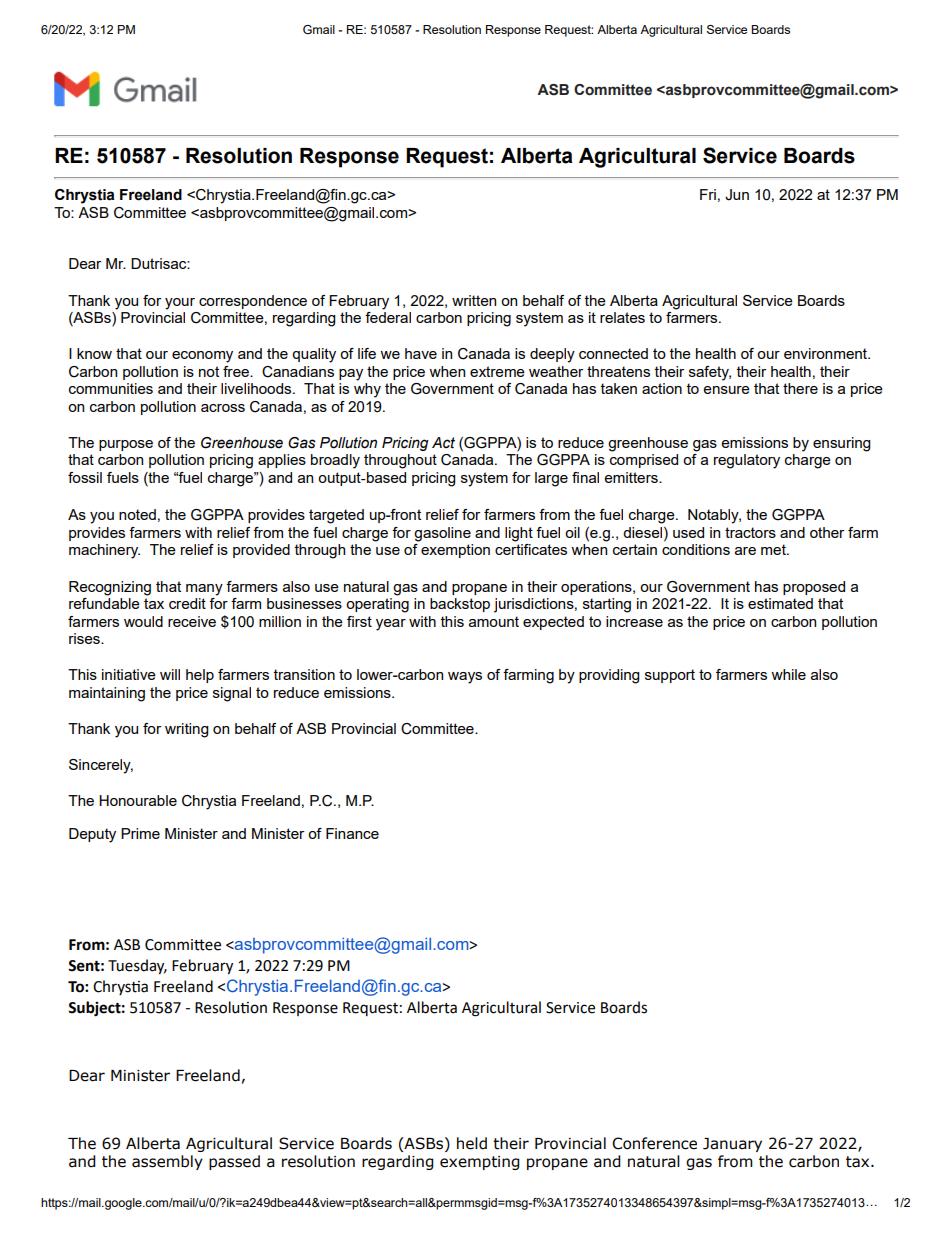 This image has height=1233, width=952. What do you see at coordinates (727, 390) in the image?
I see `ensure` at bounding box center [727, 390].
